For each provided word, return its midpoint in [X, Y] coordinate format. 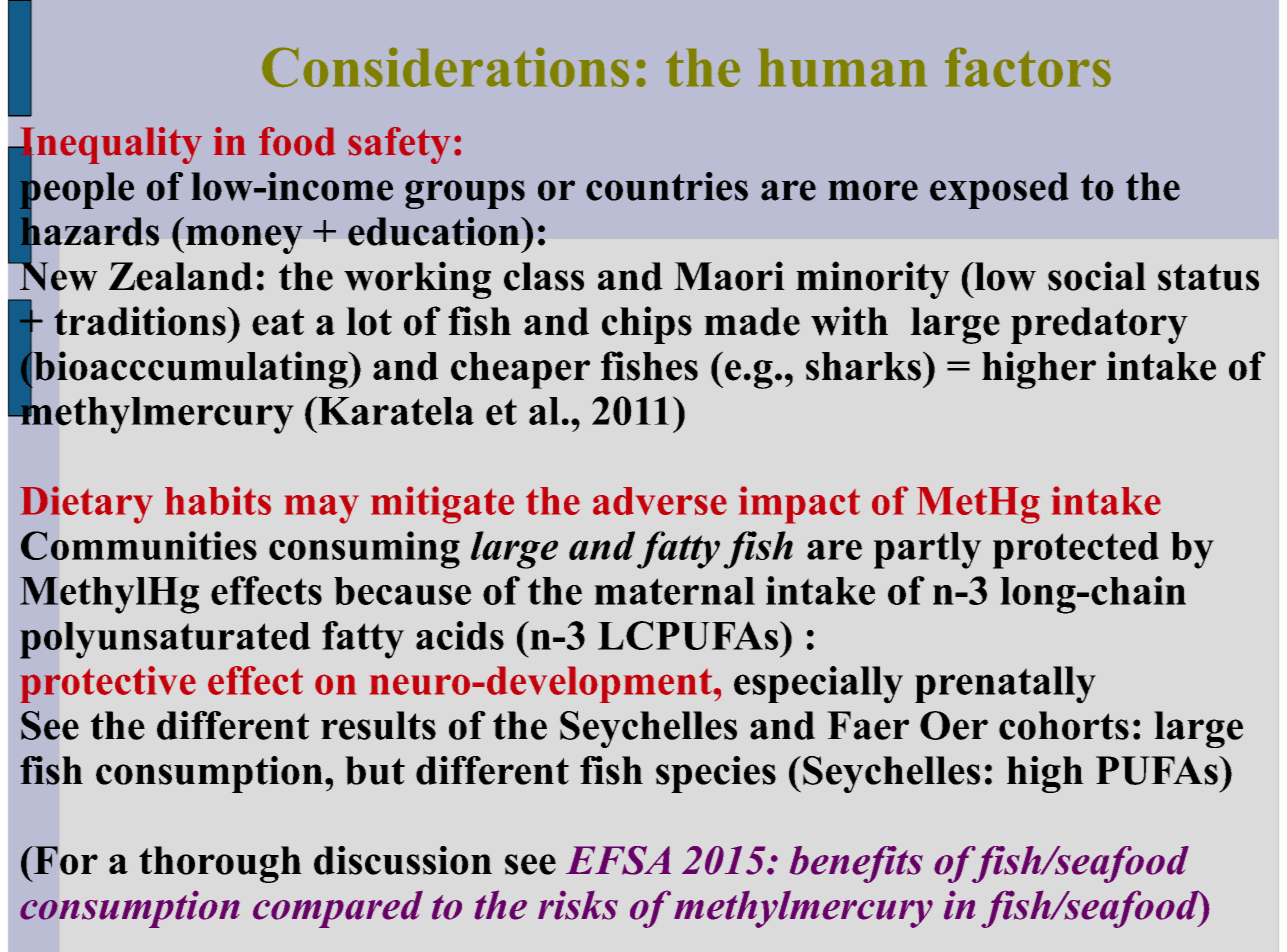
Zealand [181, 276]
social [1097, 276]
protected [1076, 550]
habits [218, 500]
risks [578, 905]
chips [647, 325]
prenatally [1005, 685]
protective [108, 684]
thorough [220, 864]
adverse [660, 501]
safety [399, 145]
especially [818, 685]
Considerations [445, 67]
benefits [856, 864]
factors [1028, 67]
